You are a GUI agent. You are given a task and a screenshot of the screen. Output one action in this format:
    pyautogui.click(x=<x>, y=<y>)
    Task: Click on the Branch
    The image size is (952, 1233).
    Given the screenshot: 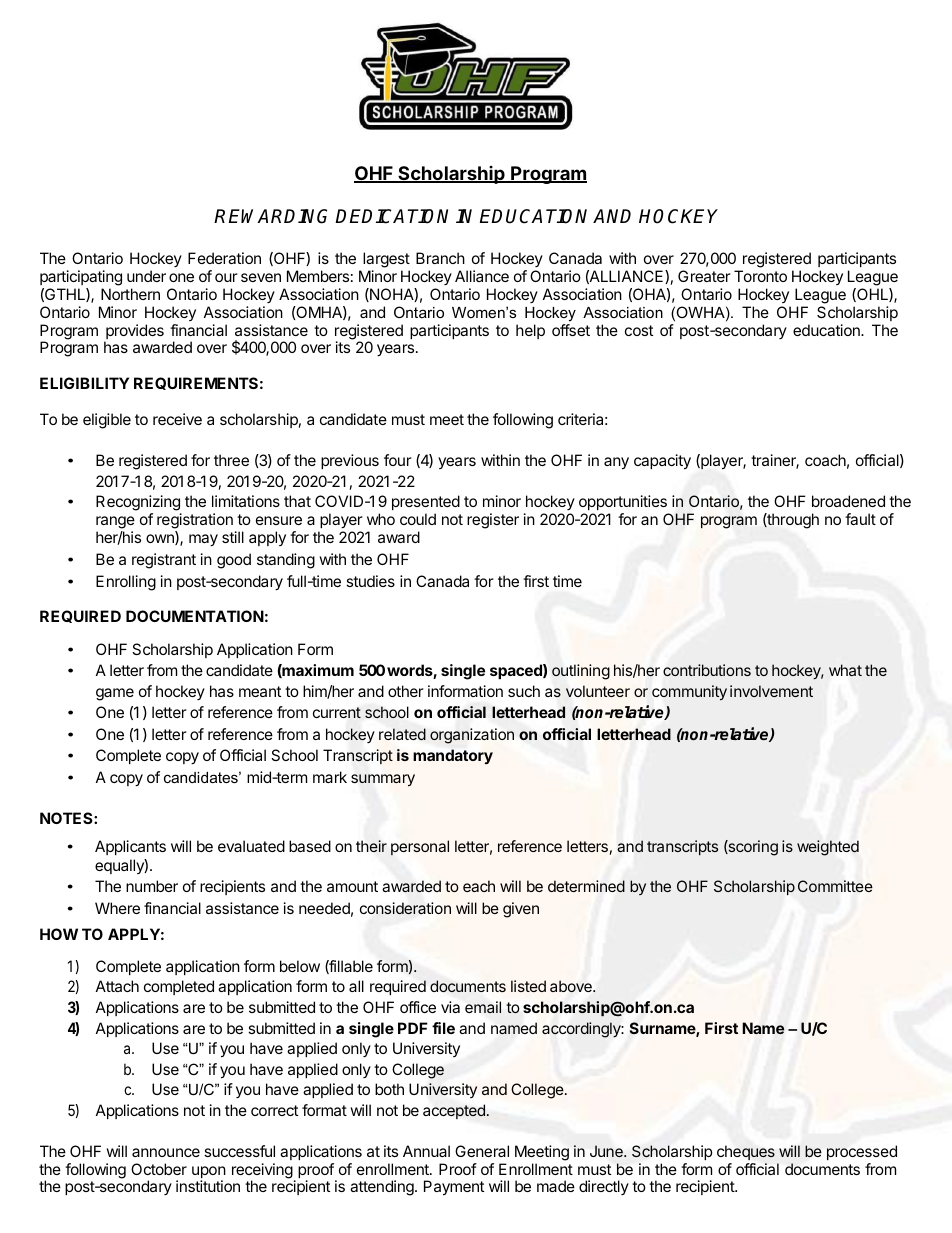 What is the action you would take?
    pyautogui.click(x=440, y=258)
